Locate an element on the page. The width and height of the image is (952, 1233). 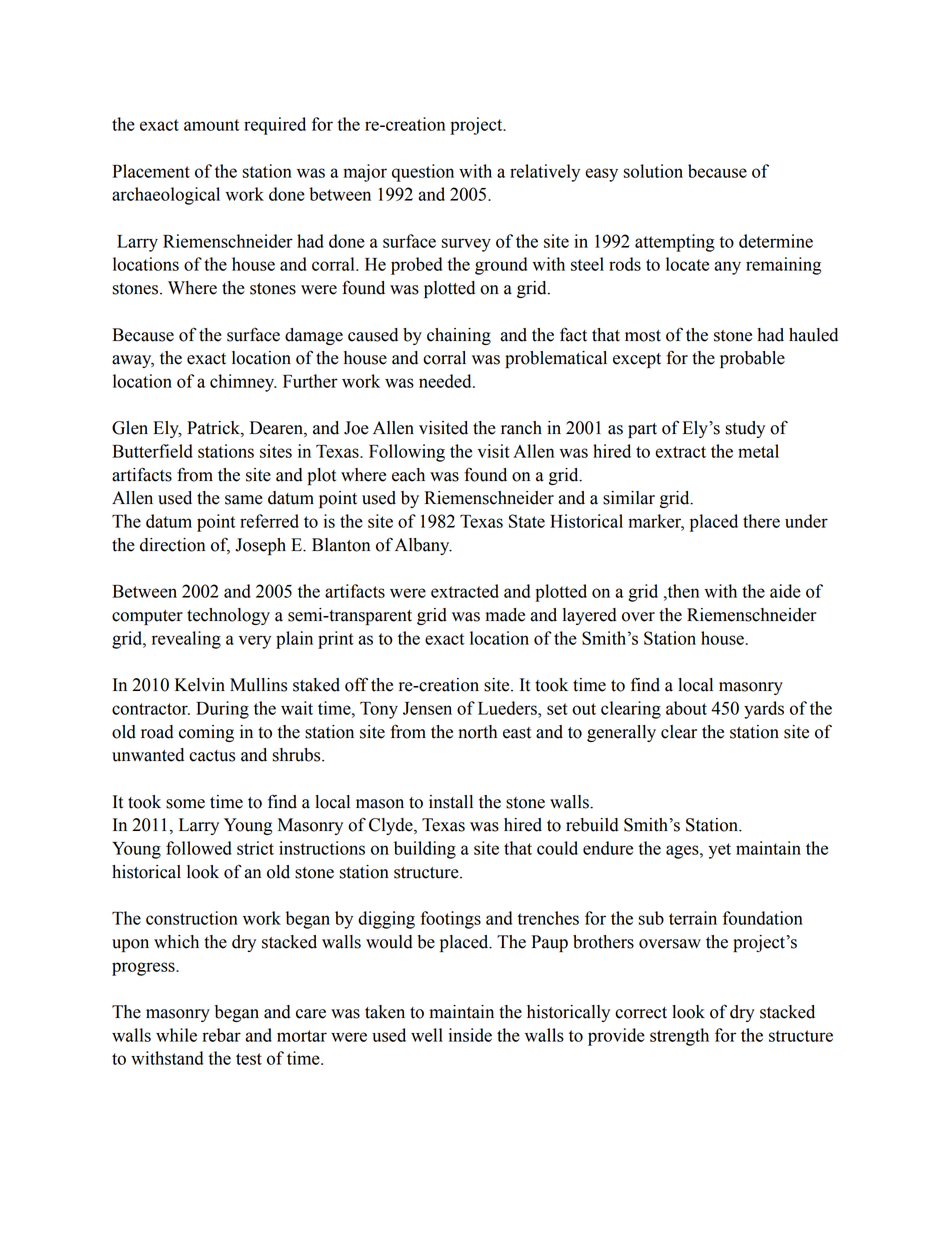
study is located at coordinates (745, 429).
